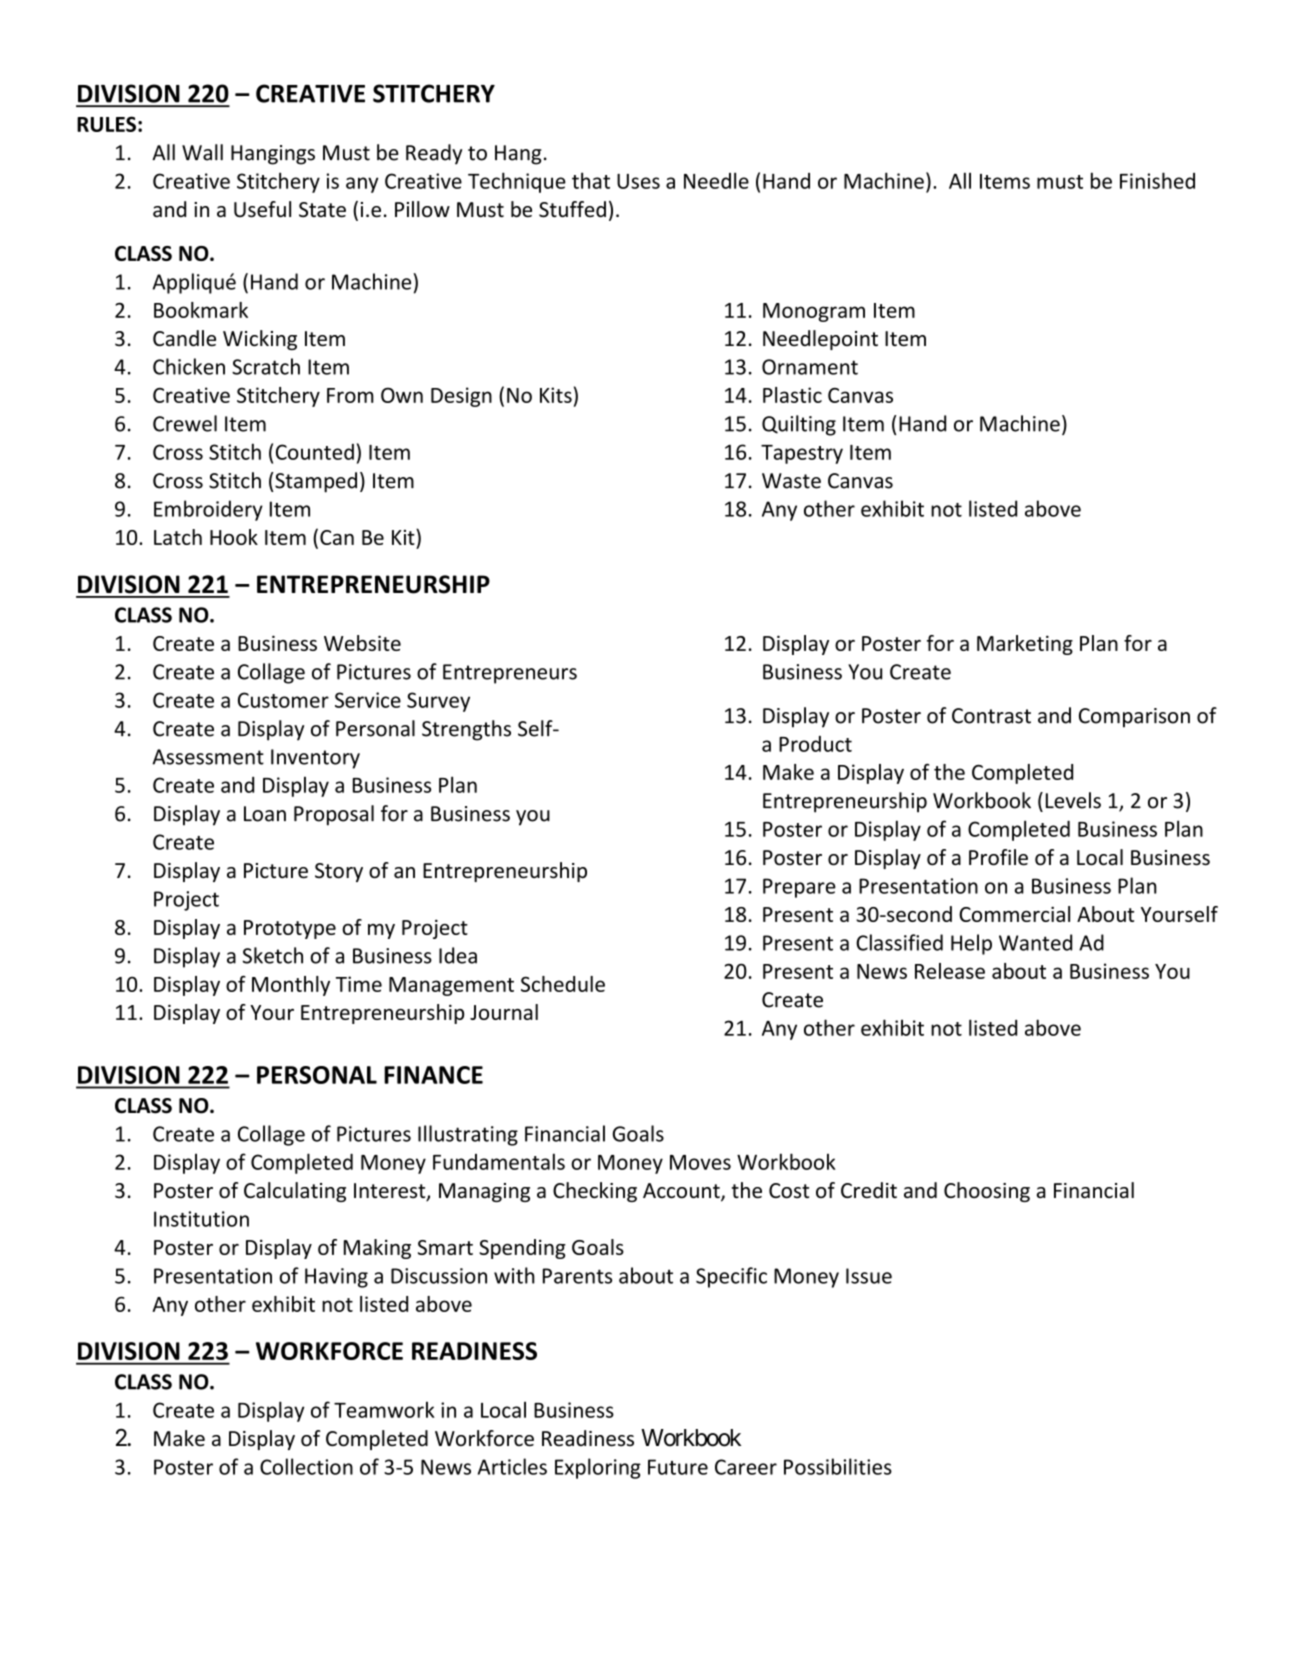 The image size is (1294, 1675). I want to click on Finished, so click(1157, 180).
